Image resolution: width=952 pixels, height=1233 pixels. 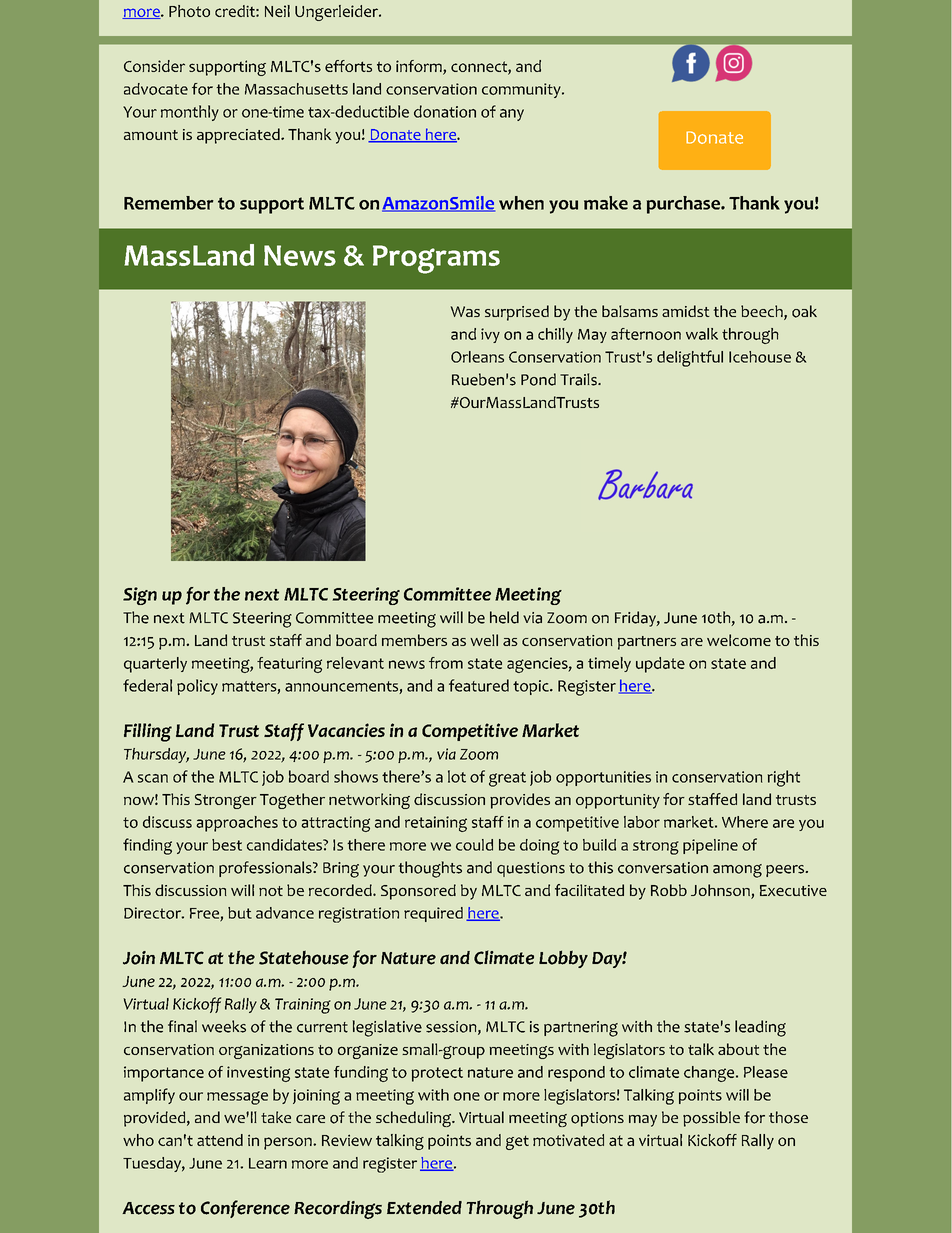 What do you see at coordinates (684, 205) in the screenshot?
I see `purchase` at bounding box center [684, 205].
